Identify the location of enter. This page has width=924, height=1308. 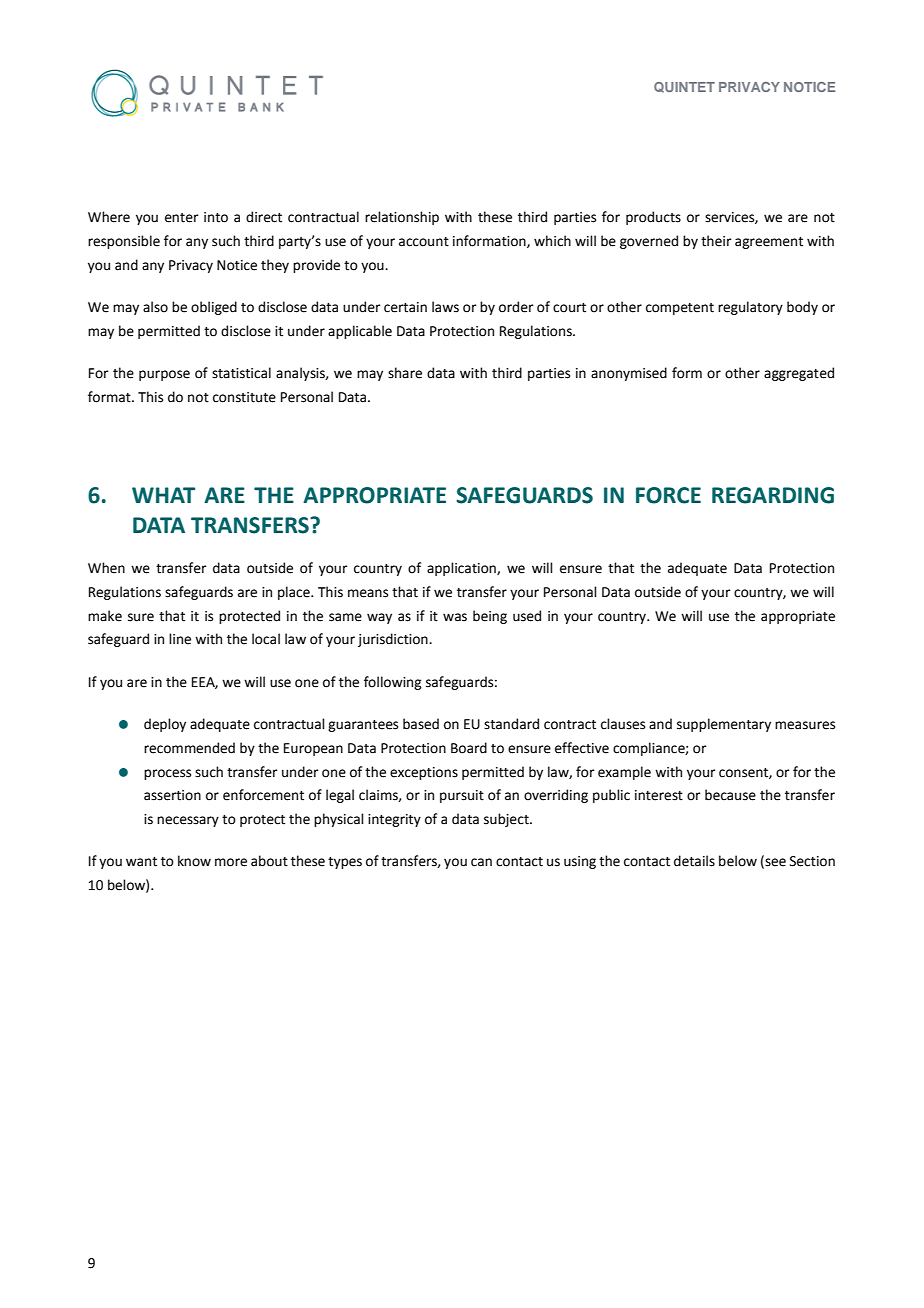
(182, 218).
